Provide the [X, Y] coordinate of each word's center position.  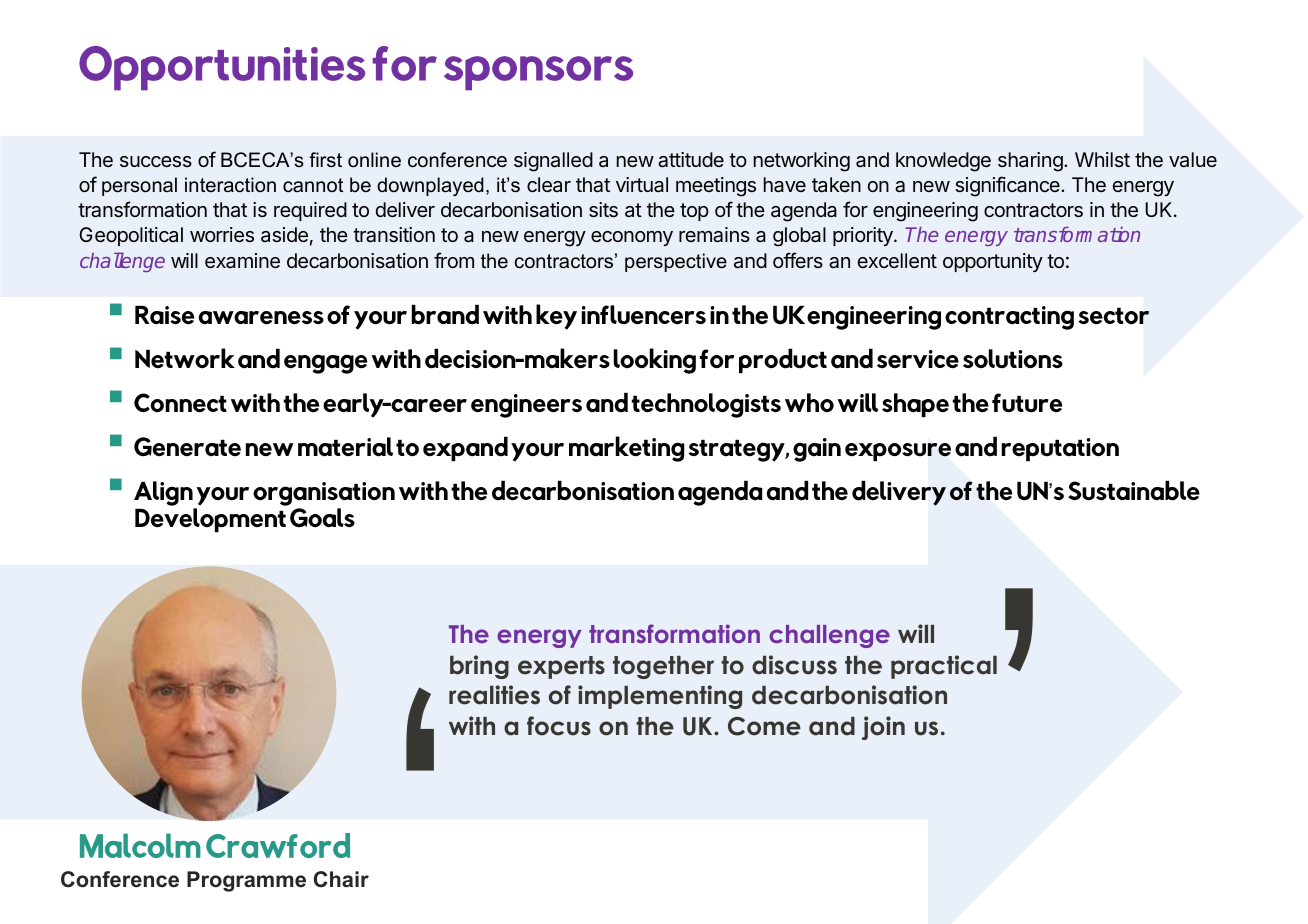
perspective [676, 262]
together [663, 667]
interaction [230, 185]
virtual [642, 184]
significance [1008, 186]
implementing [660, 697]
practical [944, 667]
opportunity [993, 262]
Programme [246, 881]
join [883, 728]
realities [494, 695]
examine [242, 260]
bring [479, 667]
